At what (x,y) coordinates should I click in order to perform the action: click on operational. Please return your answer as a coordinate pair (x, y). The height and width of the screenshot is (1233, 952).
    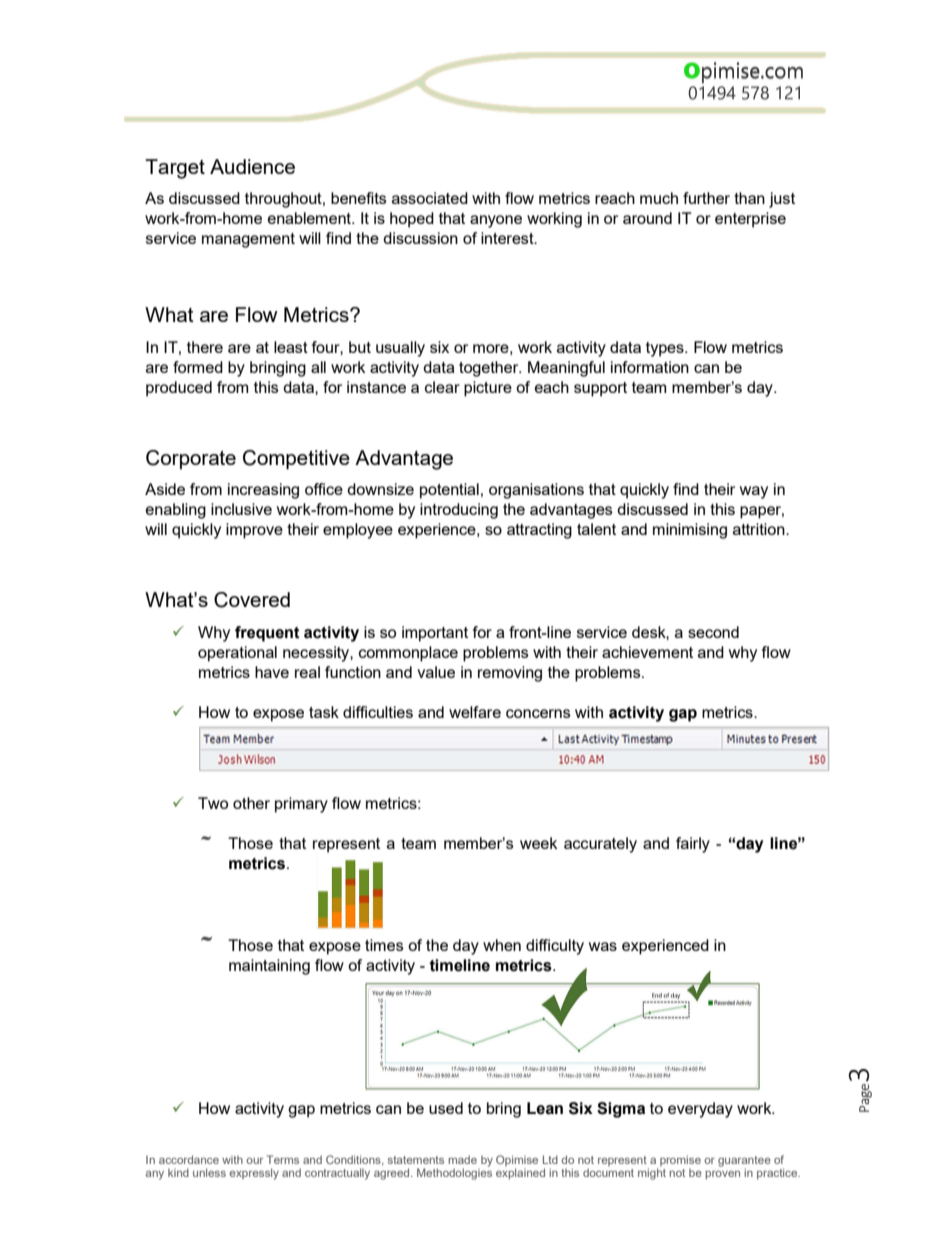
    Looking at the image, I should click on (237, 654).
